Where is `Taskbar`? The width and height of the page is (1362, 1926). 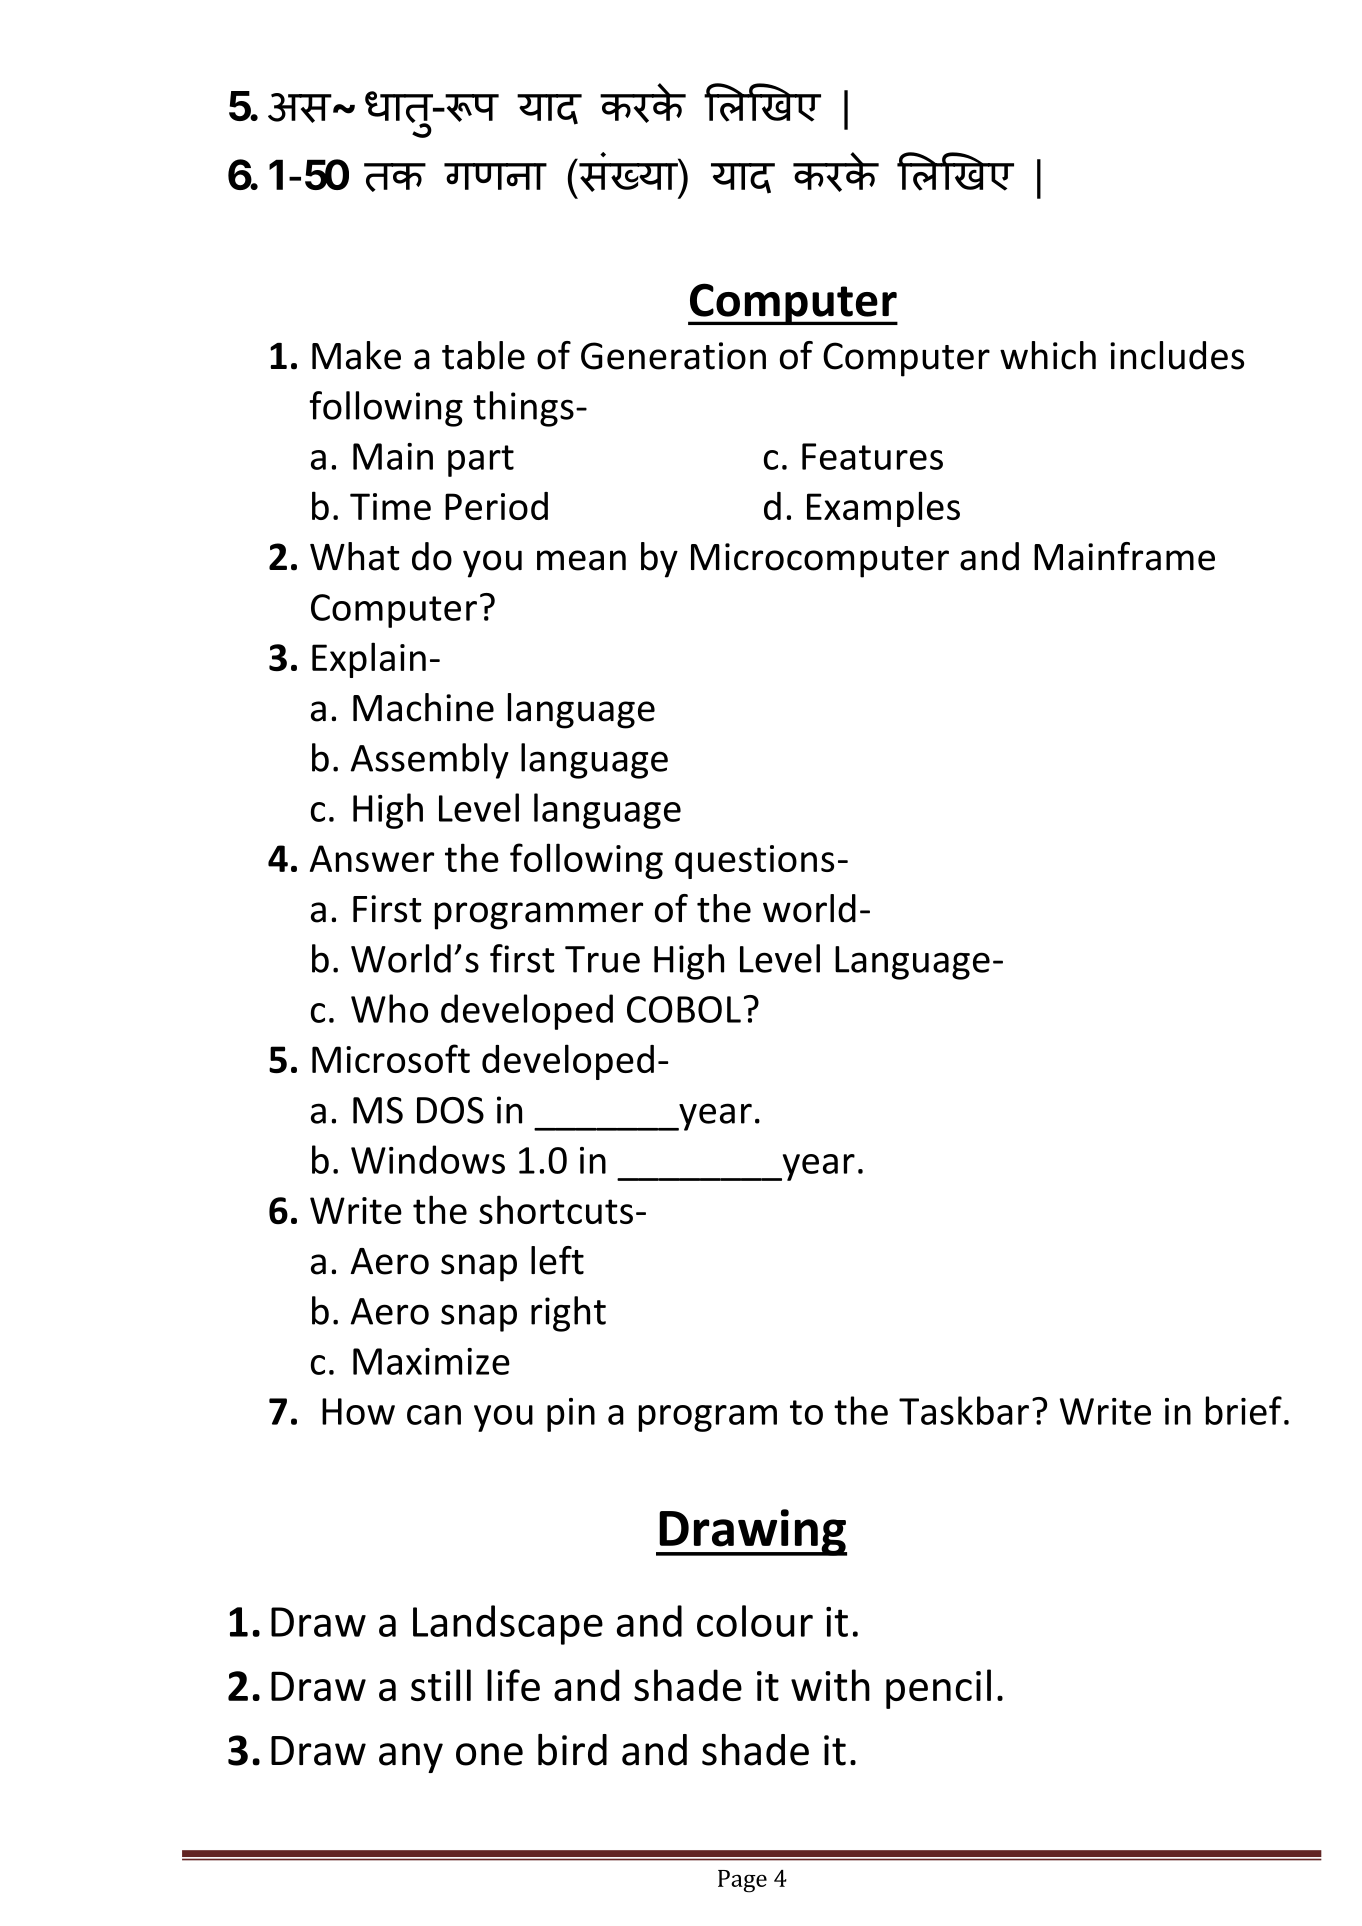 Taskbar is located at coordinates (964, 1410).
